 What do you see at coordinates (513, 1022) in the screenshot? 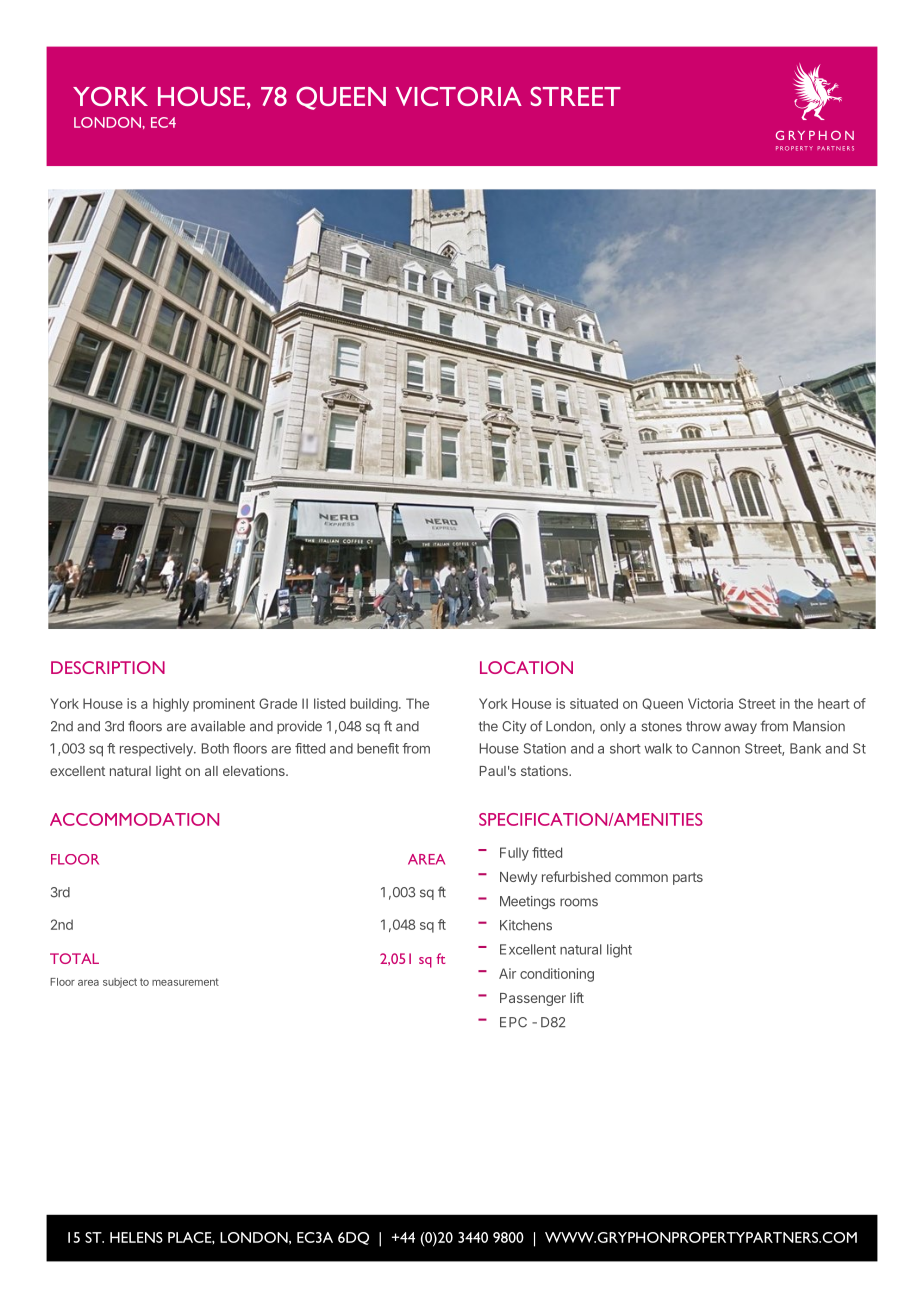
I see `EPC` at bounding box center [513, 1022].
